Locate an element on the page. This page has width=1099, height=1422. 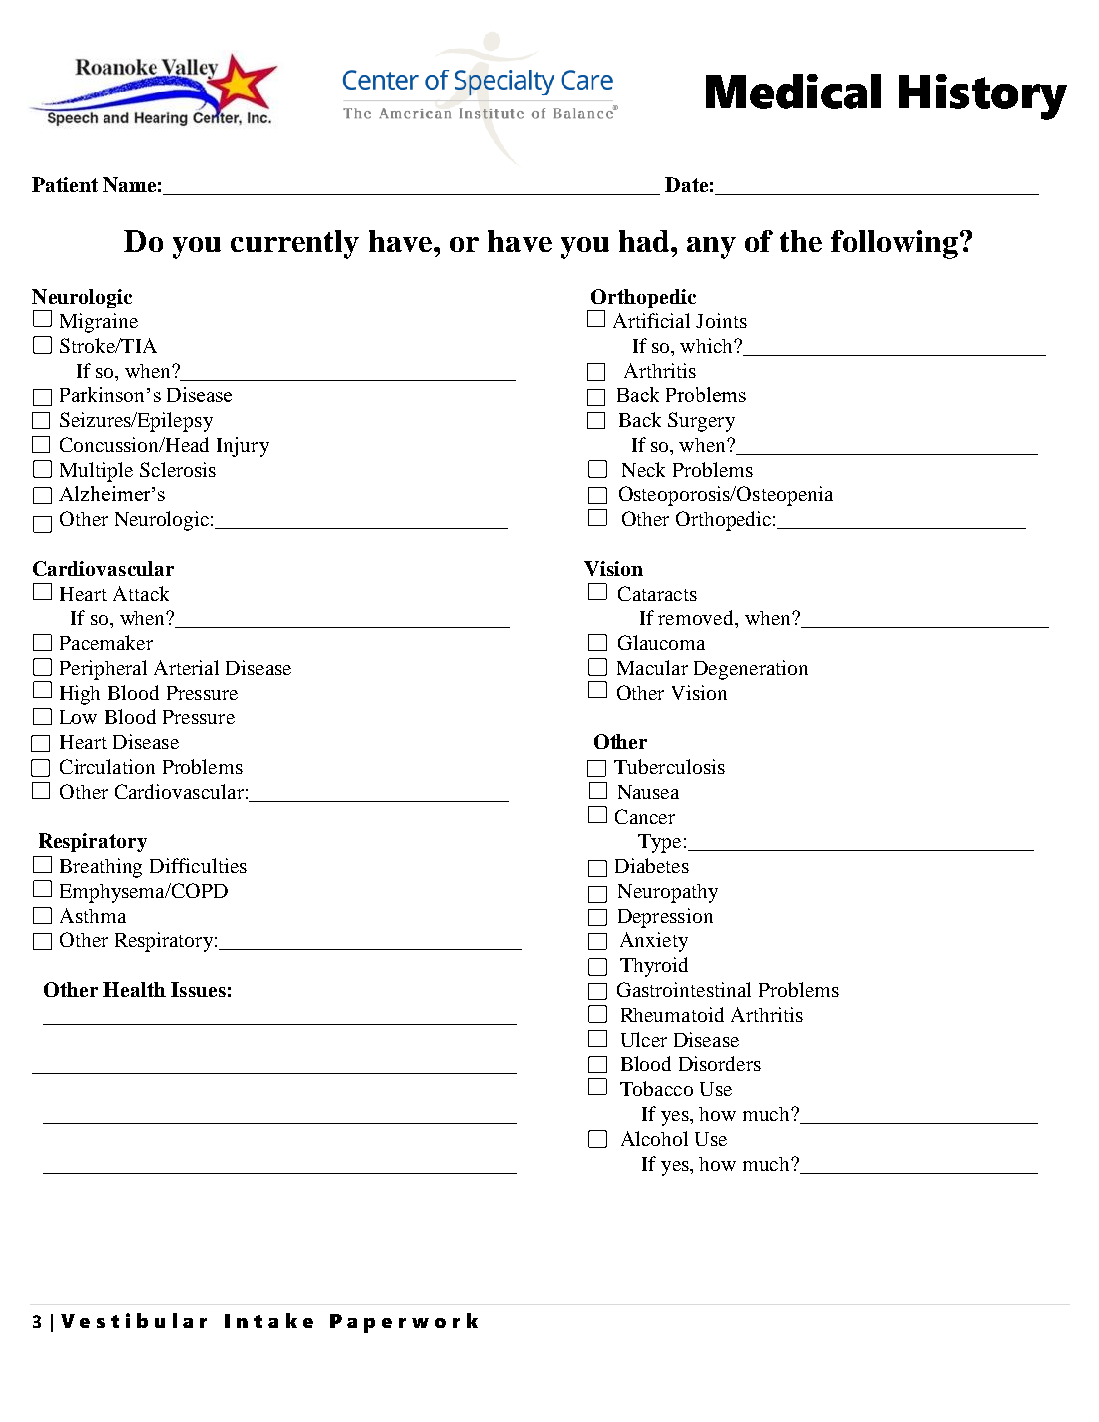
Degeneration is located at coordinates (751, 670).
